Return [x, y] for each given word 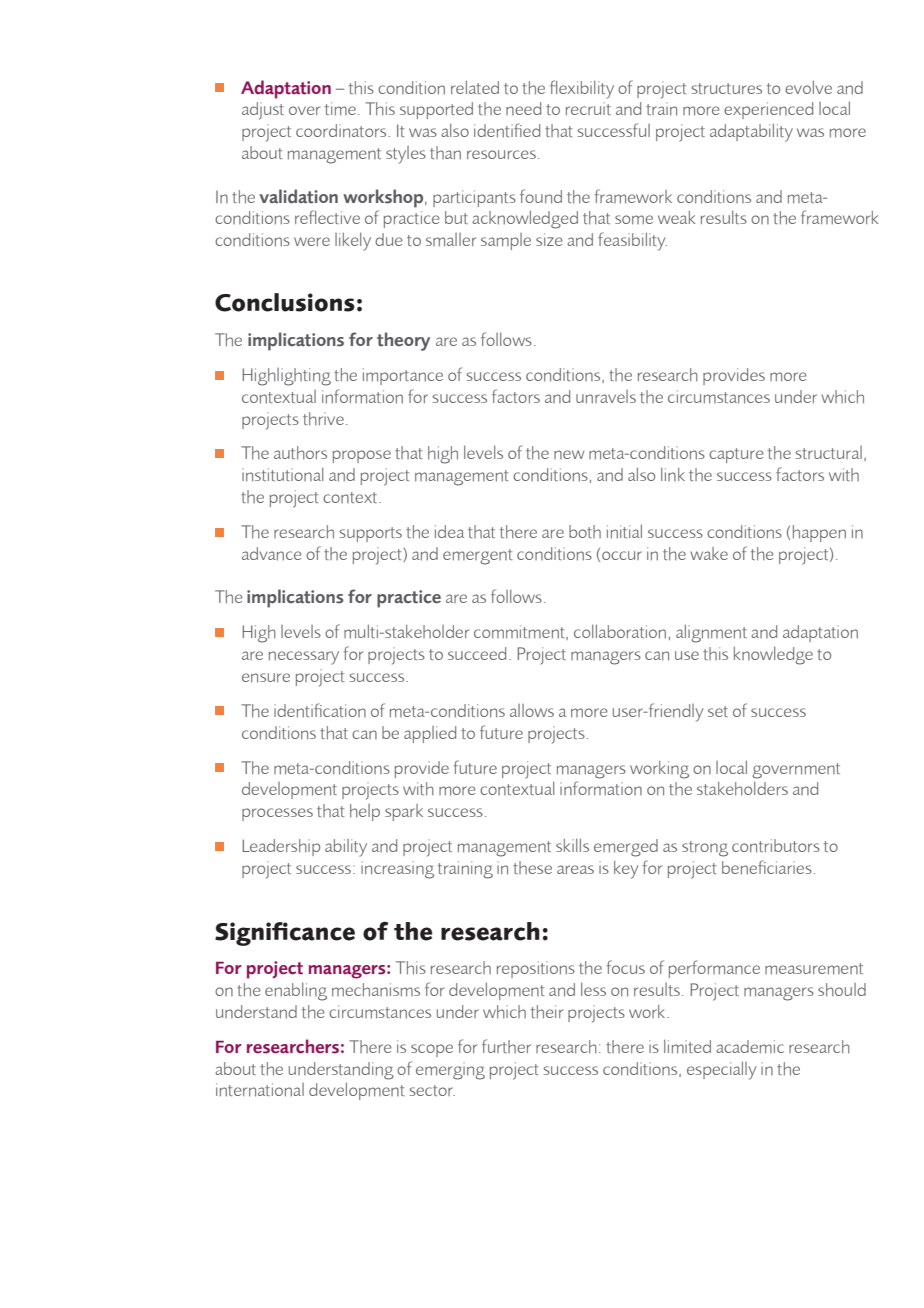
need [523, 108]
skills [572, 845]
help [365, 812]
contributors [776, 846]
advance [272, 554]
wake [709, 553]
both [585, 531]
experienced [768, 110]
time [340, 109]
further [506, 1046]
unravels [606, 397]
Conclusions [285, 302]
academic [750, 1047]
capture [736, 455]
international [260, 1090]
